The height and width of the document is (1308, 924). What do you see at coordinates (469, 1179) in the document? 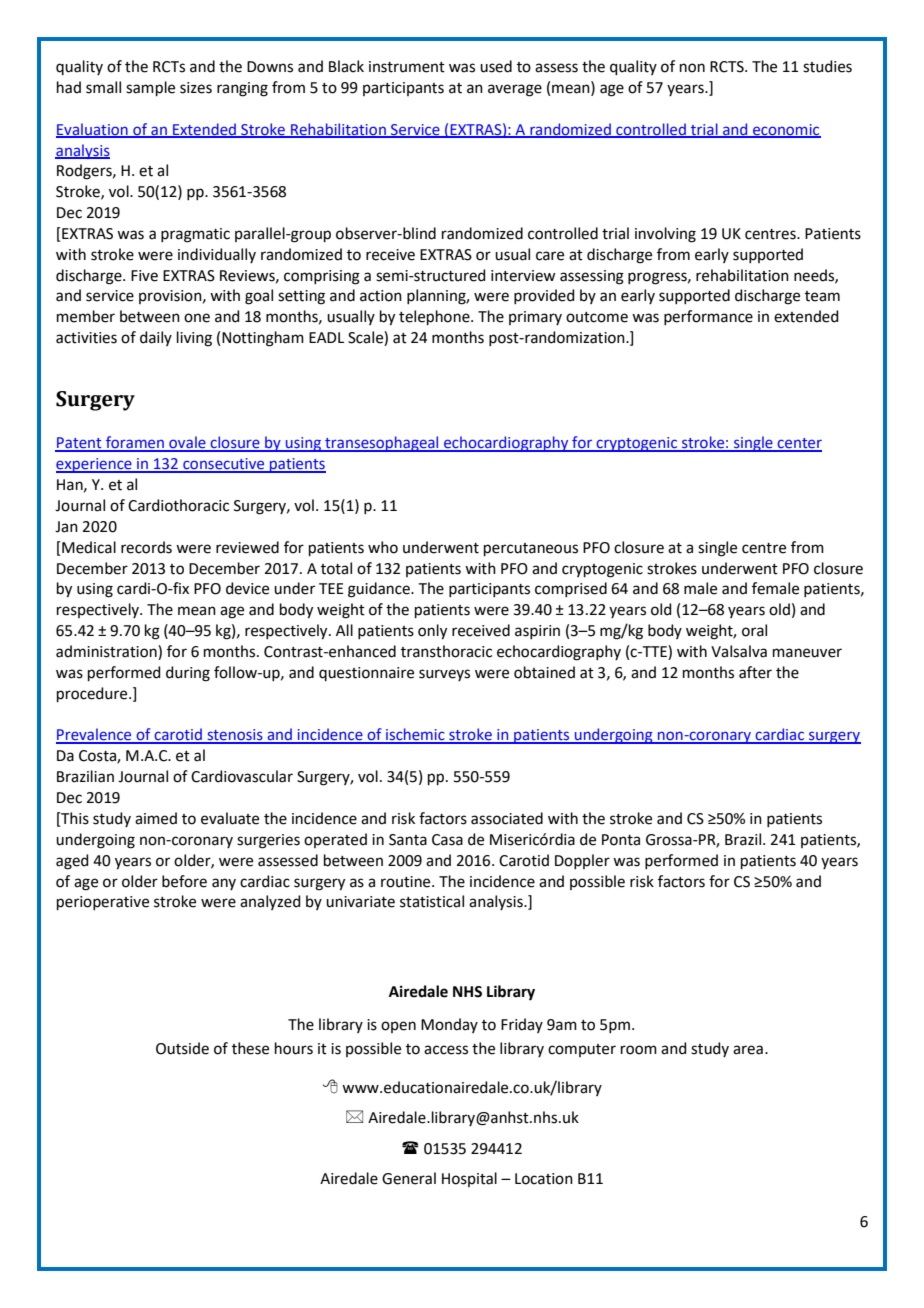
I see `Hospital` at bounding box center [469, 1179].
